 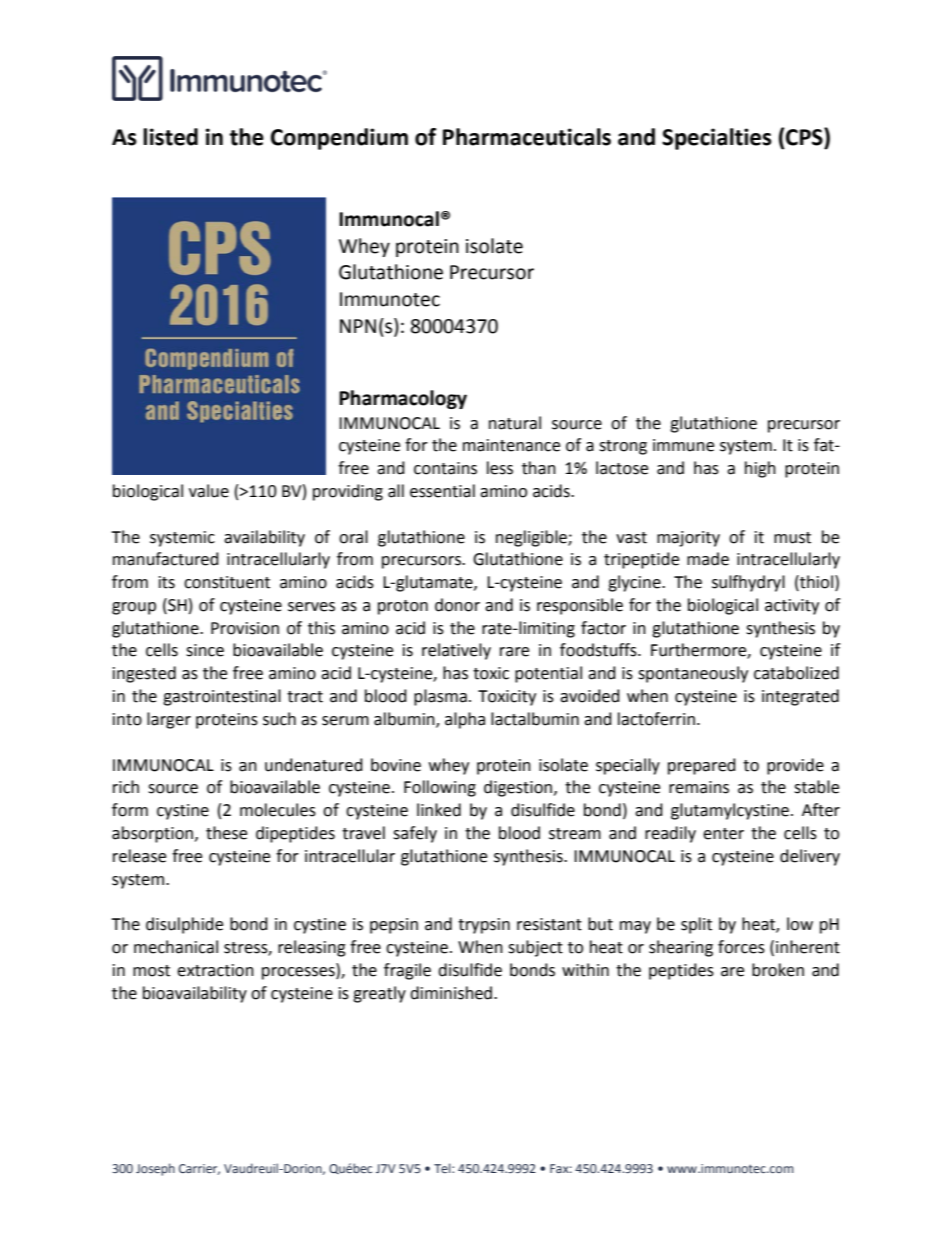 What do you see at coordinates (443, 1168) in the image?
I see `Tel` at bounding box center [443, 1168].
